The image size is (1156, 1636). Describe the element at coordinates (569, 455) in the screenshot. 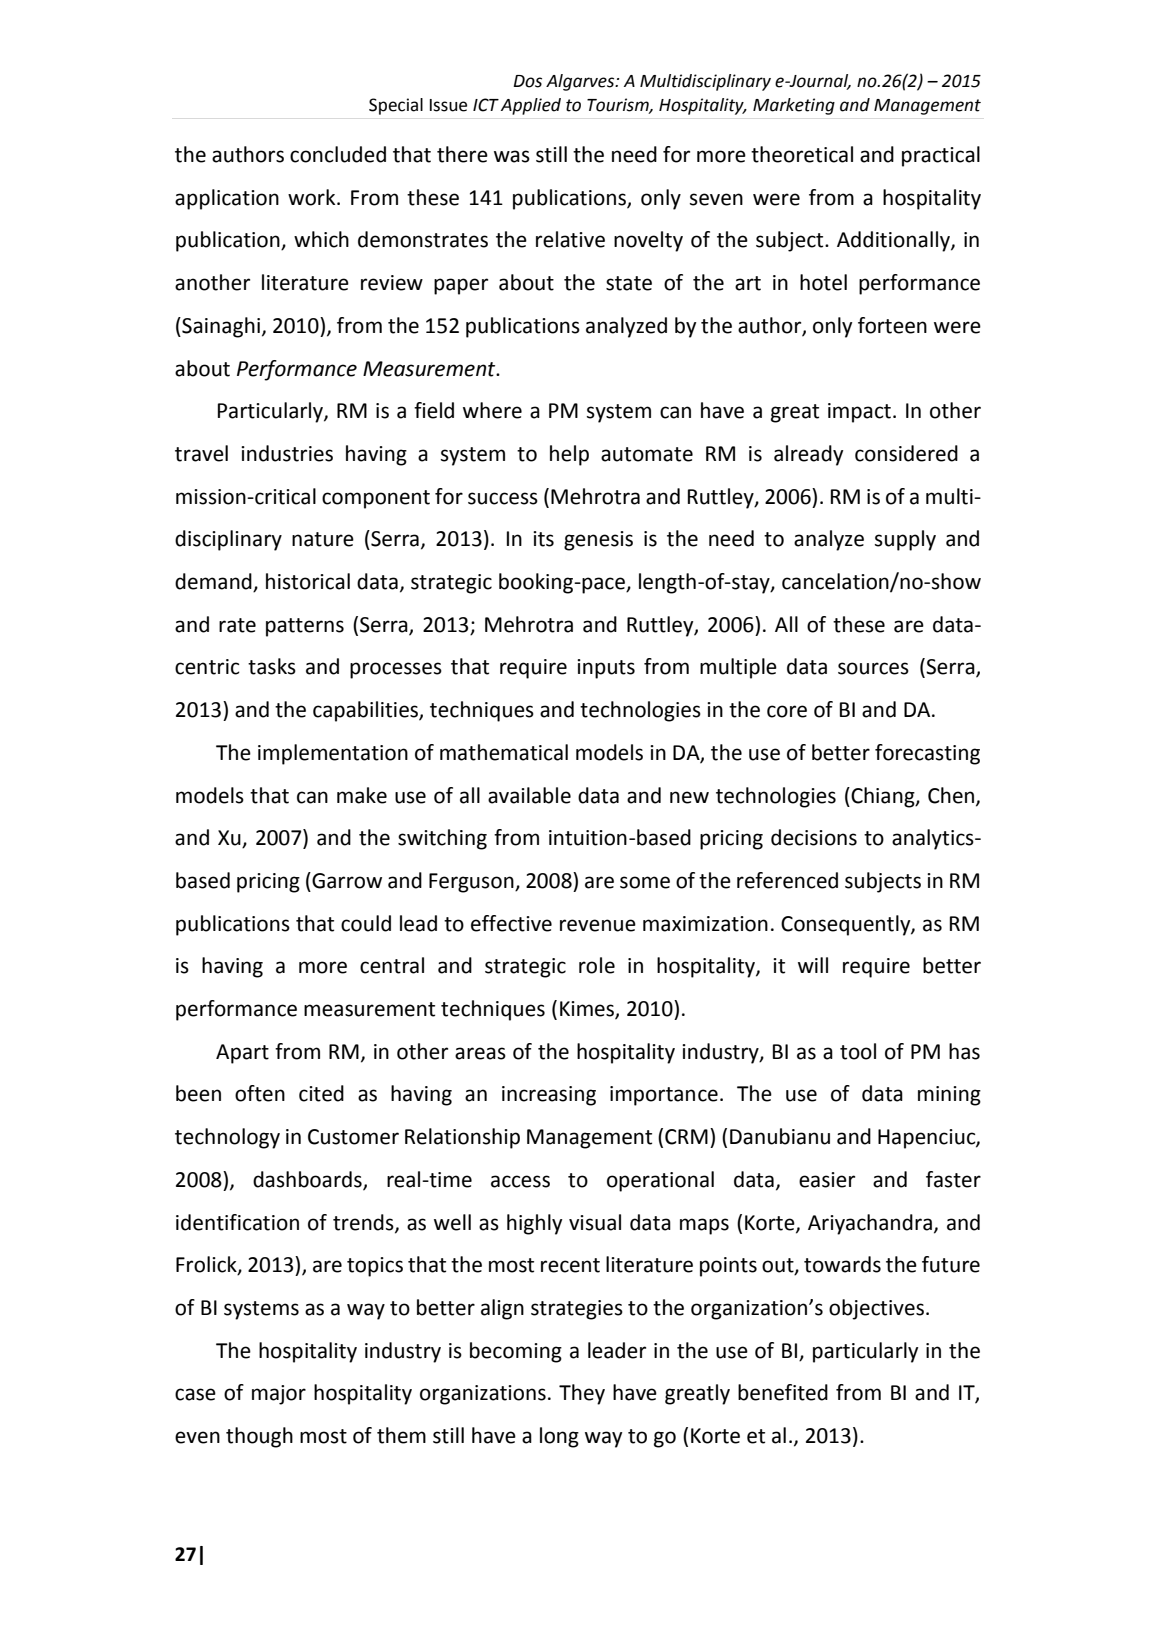

I see `help` at that location.
